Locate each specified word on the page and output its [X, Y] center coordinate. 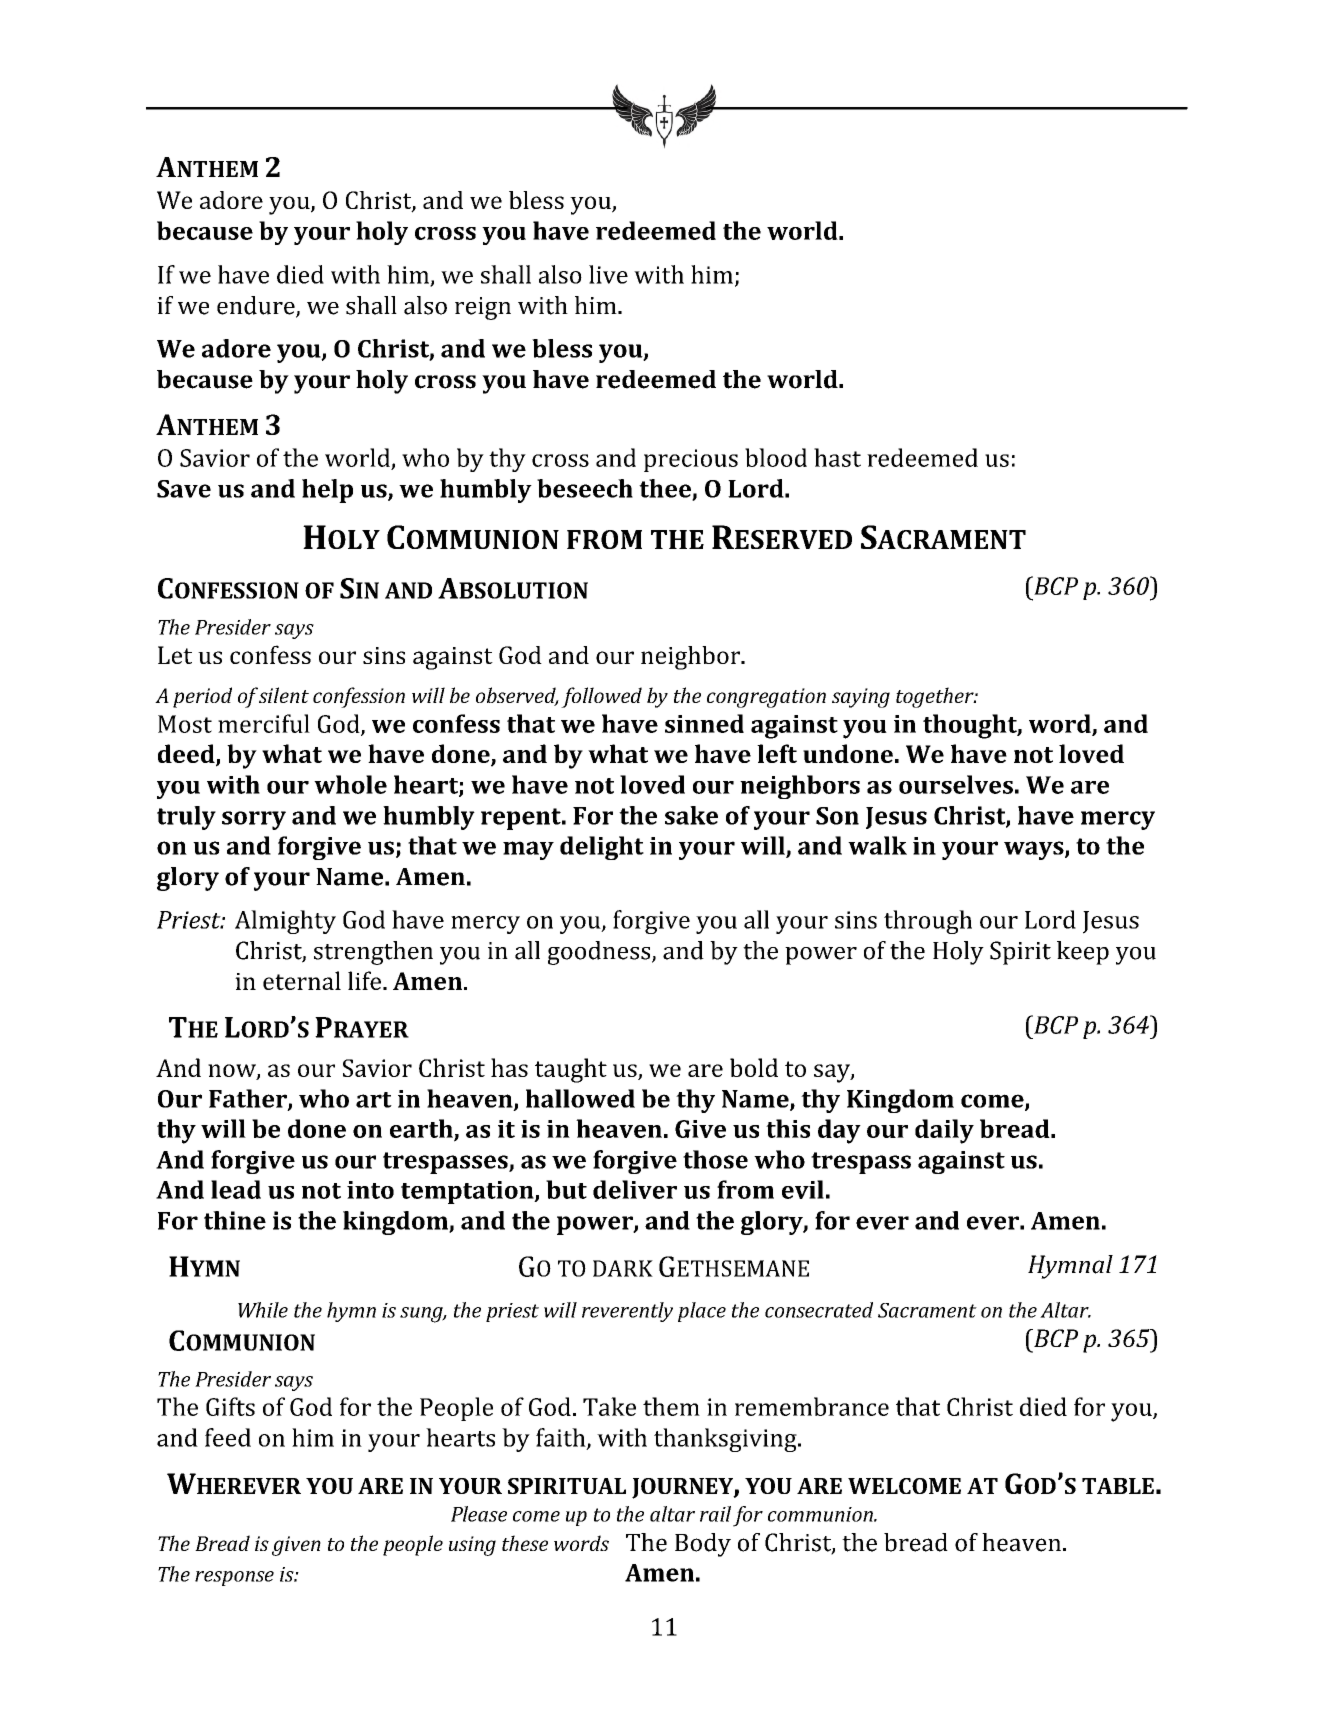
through [928, 922]
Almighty [285, 922]
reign [483, 308]
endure [257, 306]
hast [837, 457]
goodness [600, 953]
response [234, 1578]
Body [703, 1545]
